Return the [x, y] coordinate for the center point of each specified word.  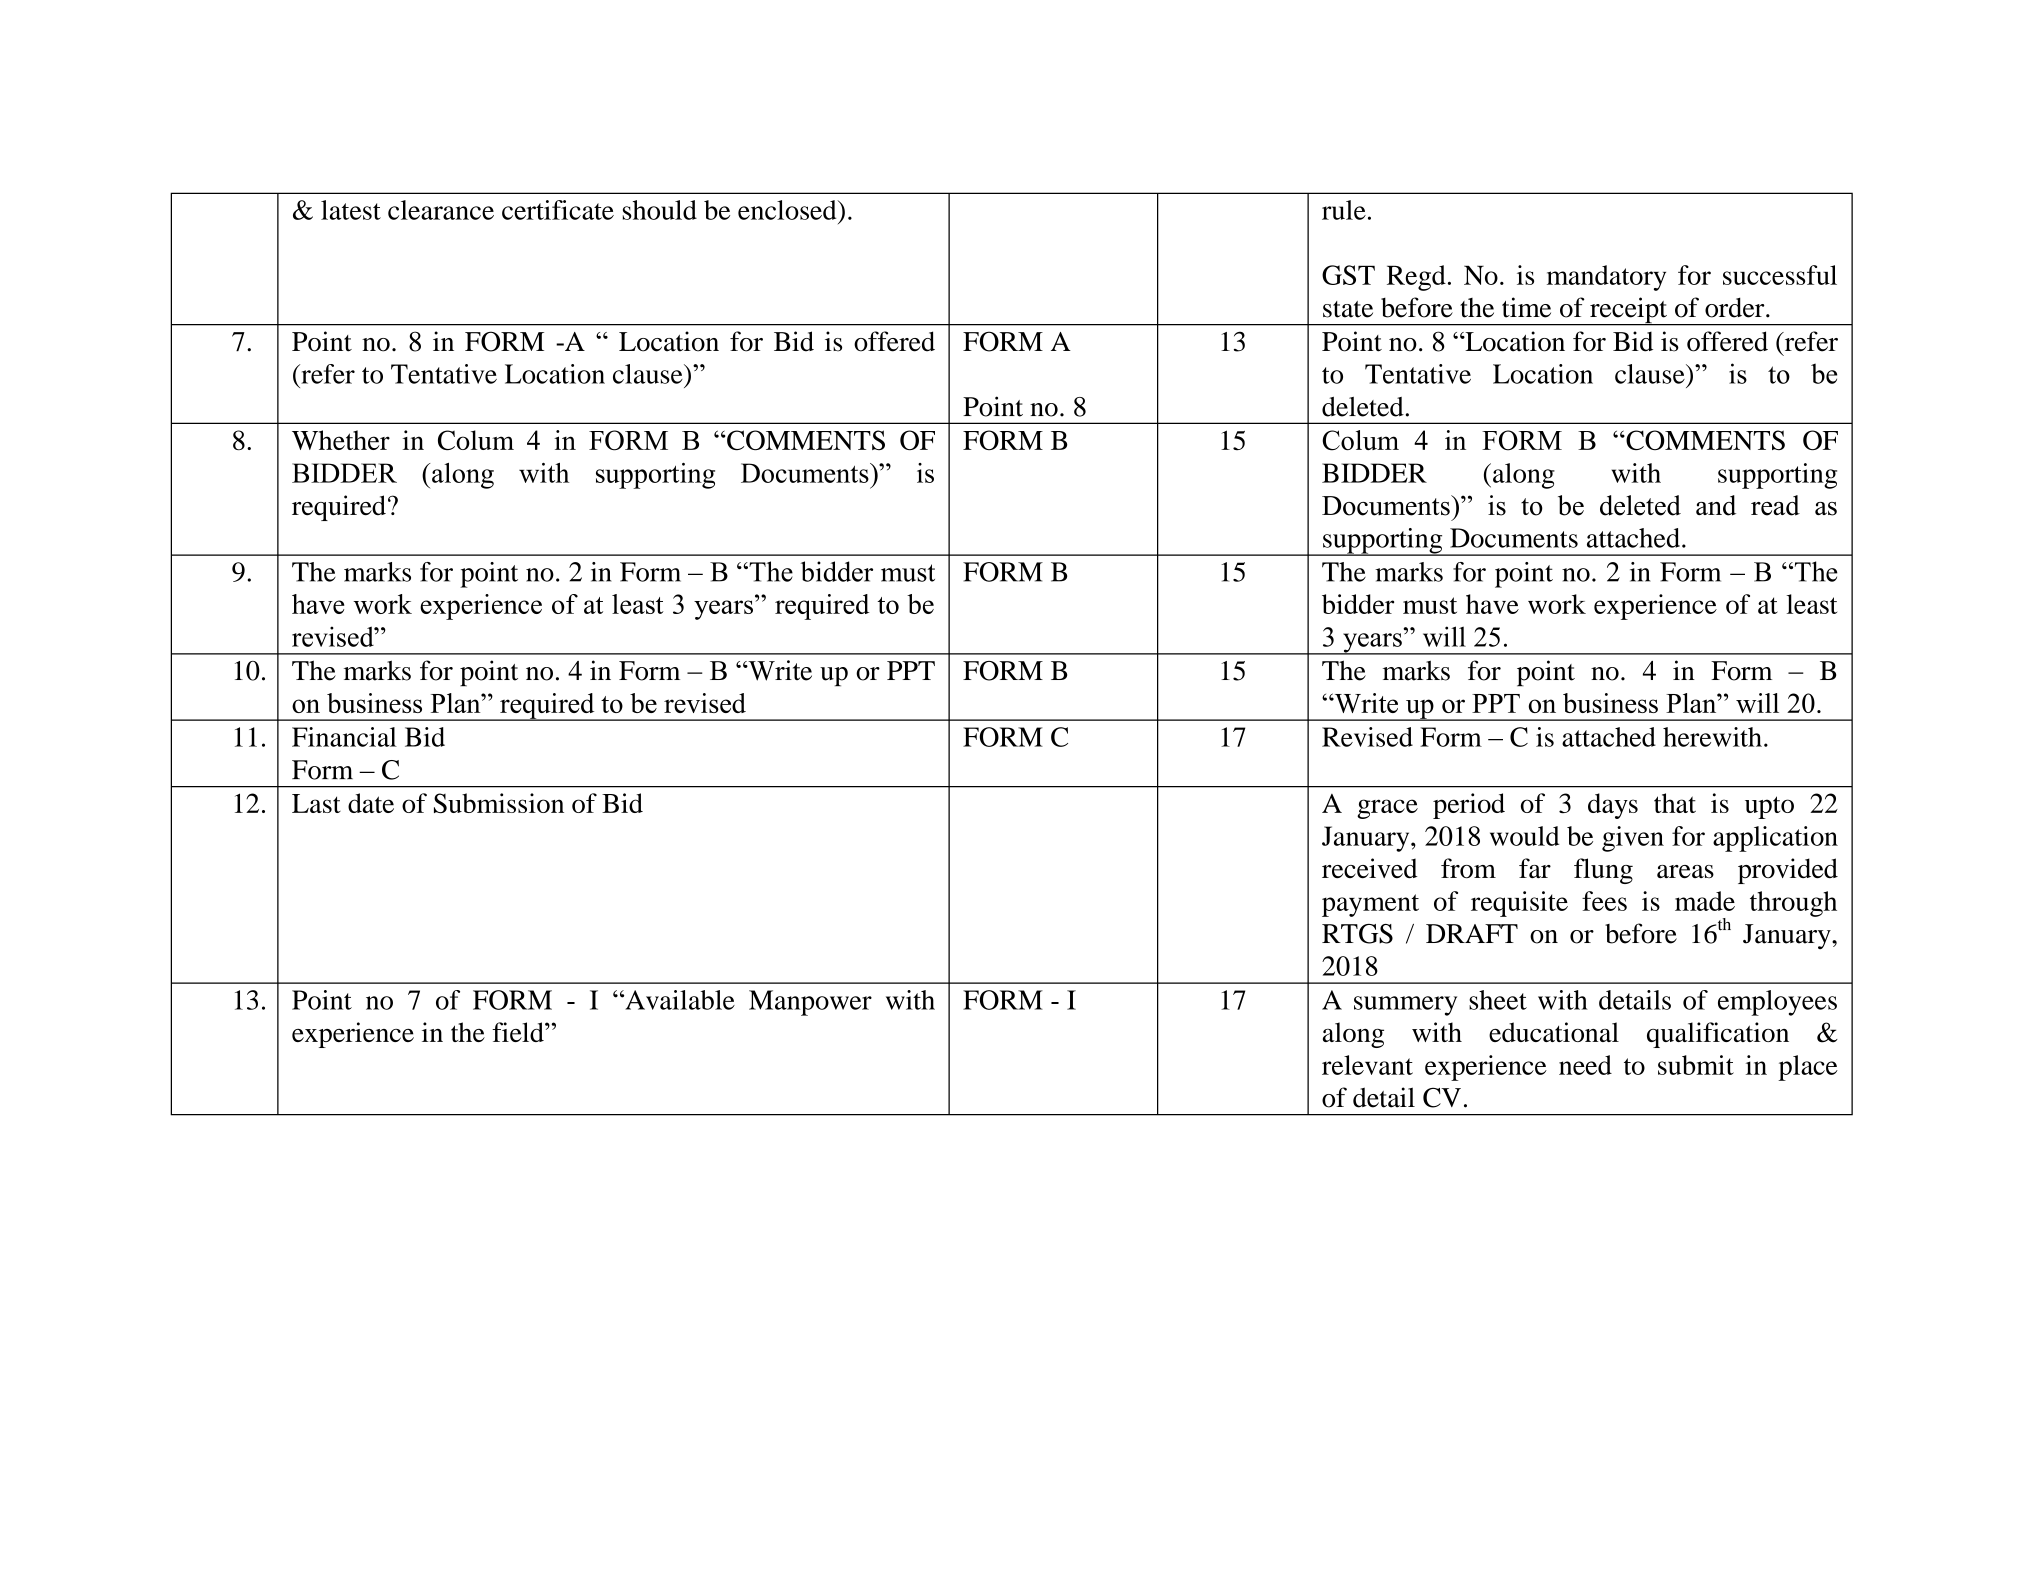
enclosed [788, 210]
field [519, 1032]
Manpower [810, 1003]
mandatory [1606, 278]
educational [1554, 1032]
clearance [441, 210]
